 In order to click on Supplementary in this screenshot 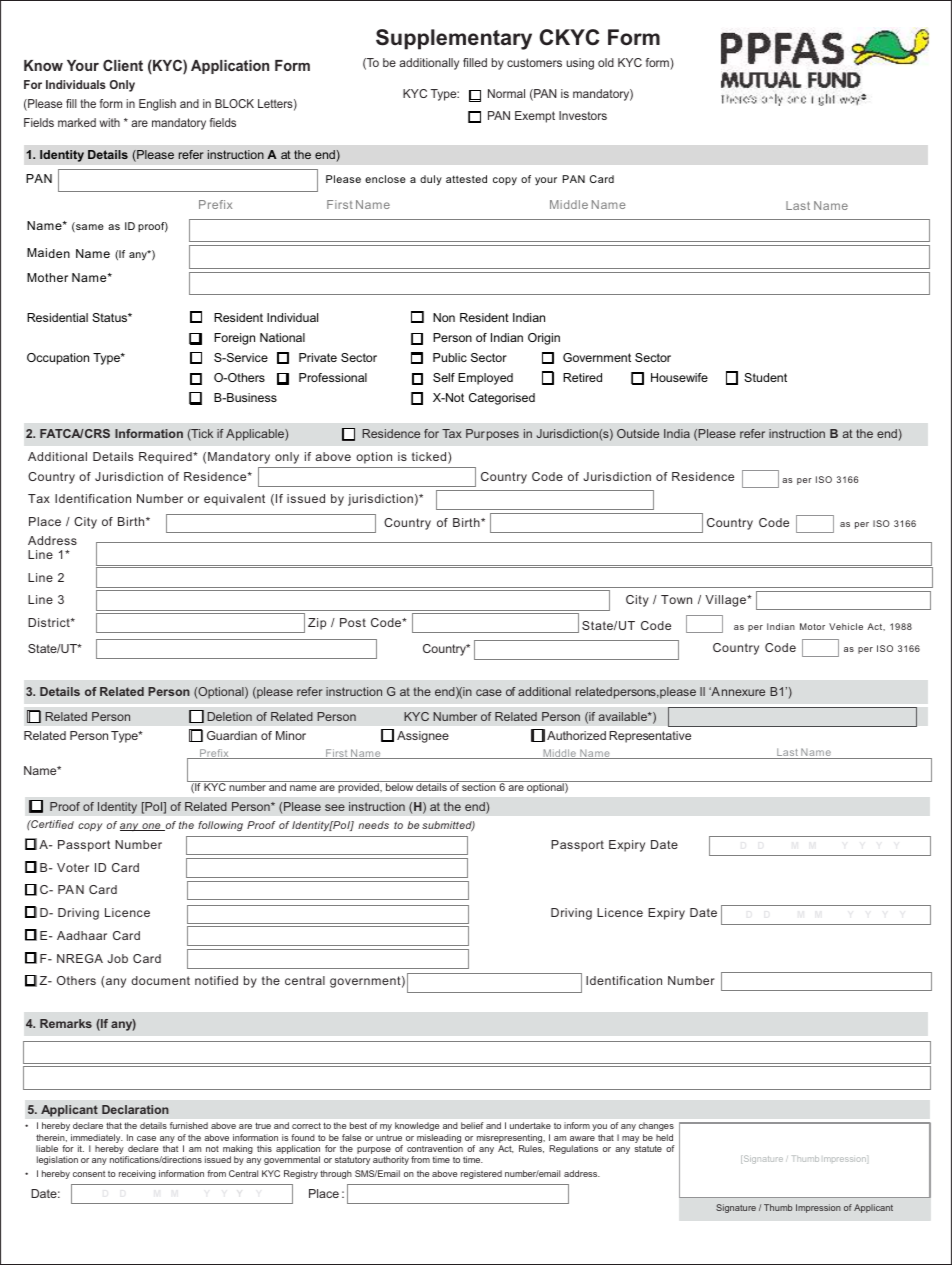, I will do `click(454, 39)`.
